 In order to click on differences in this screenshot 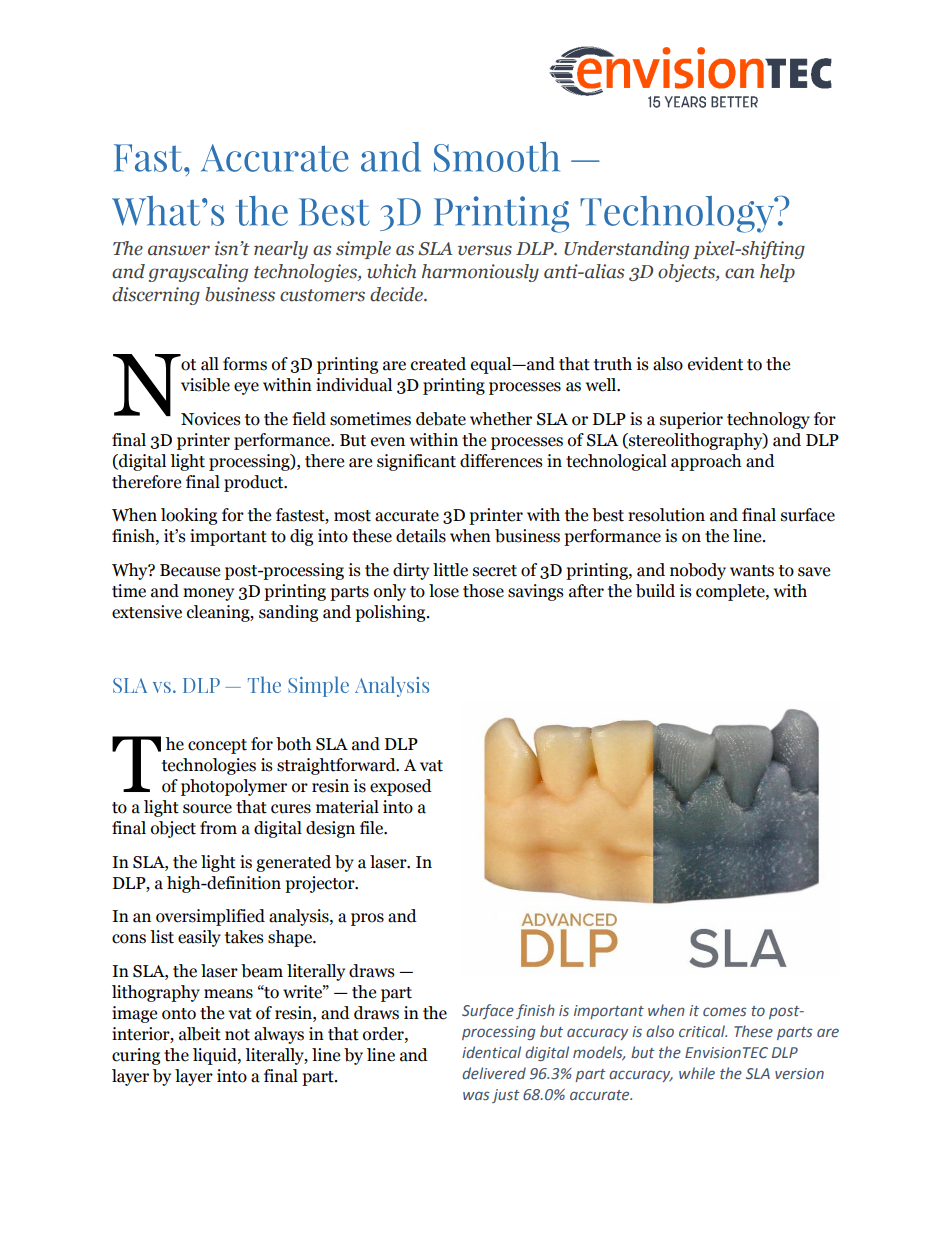, I will do `click(501, 461)`.
